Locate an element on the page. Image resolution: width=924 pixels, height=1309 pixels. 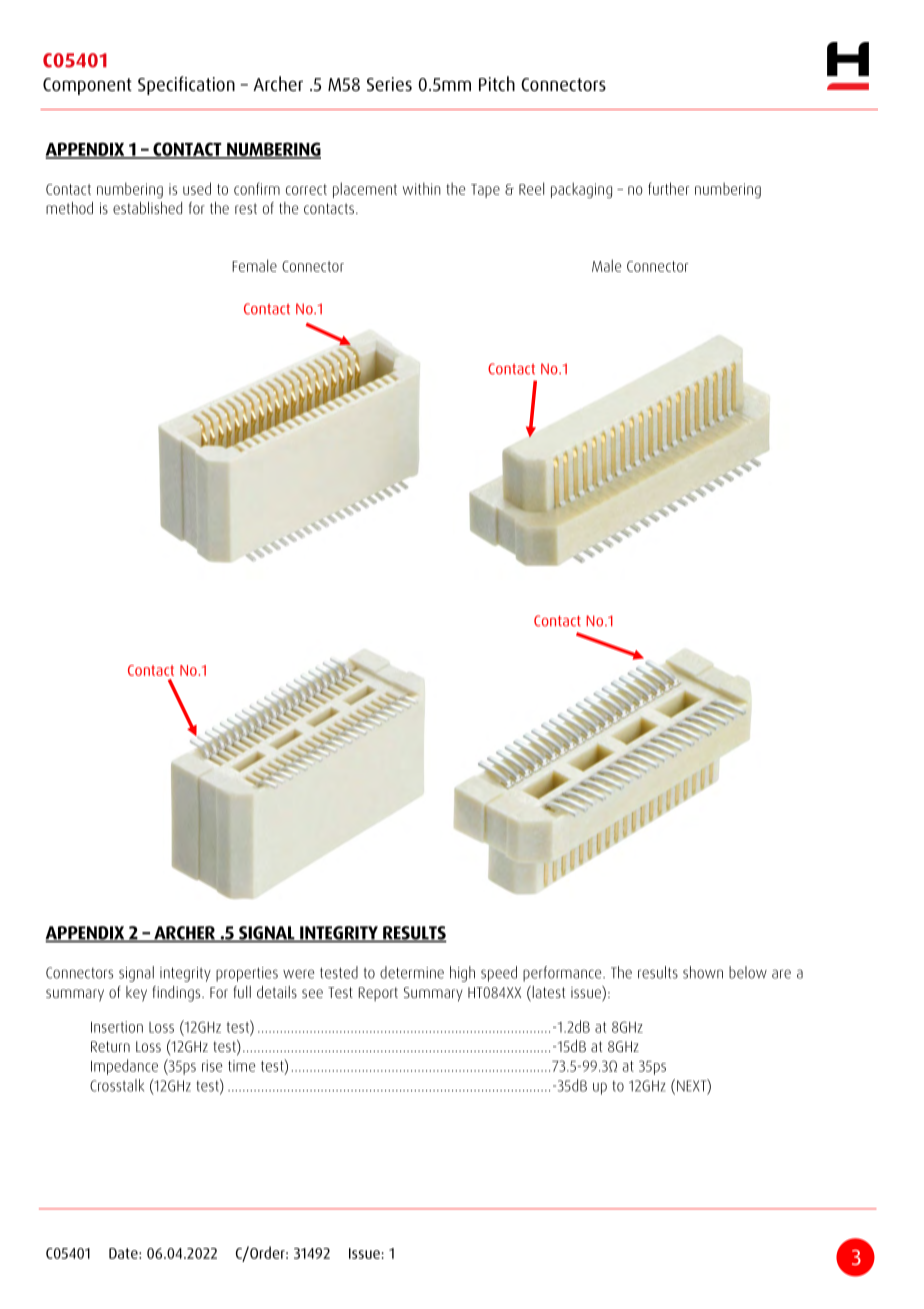
shown is located at coordinates (703, 972).
